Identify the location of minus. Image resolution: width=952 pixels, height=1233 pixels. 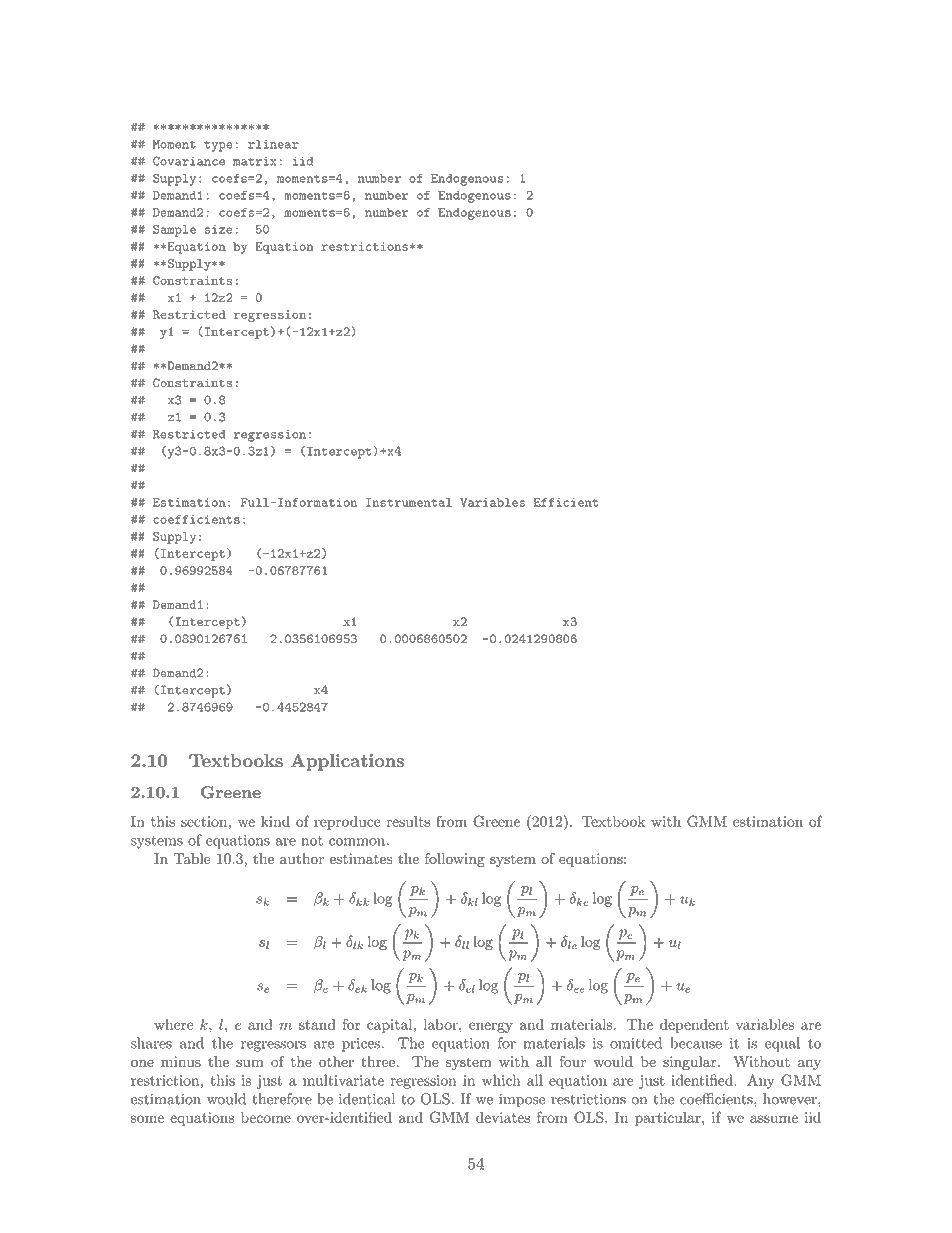
(181, 1061).
